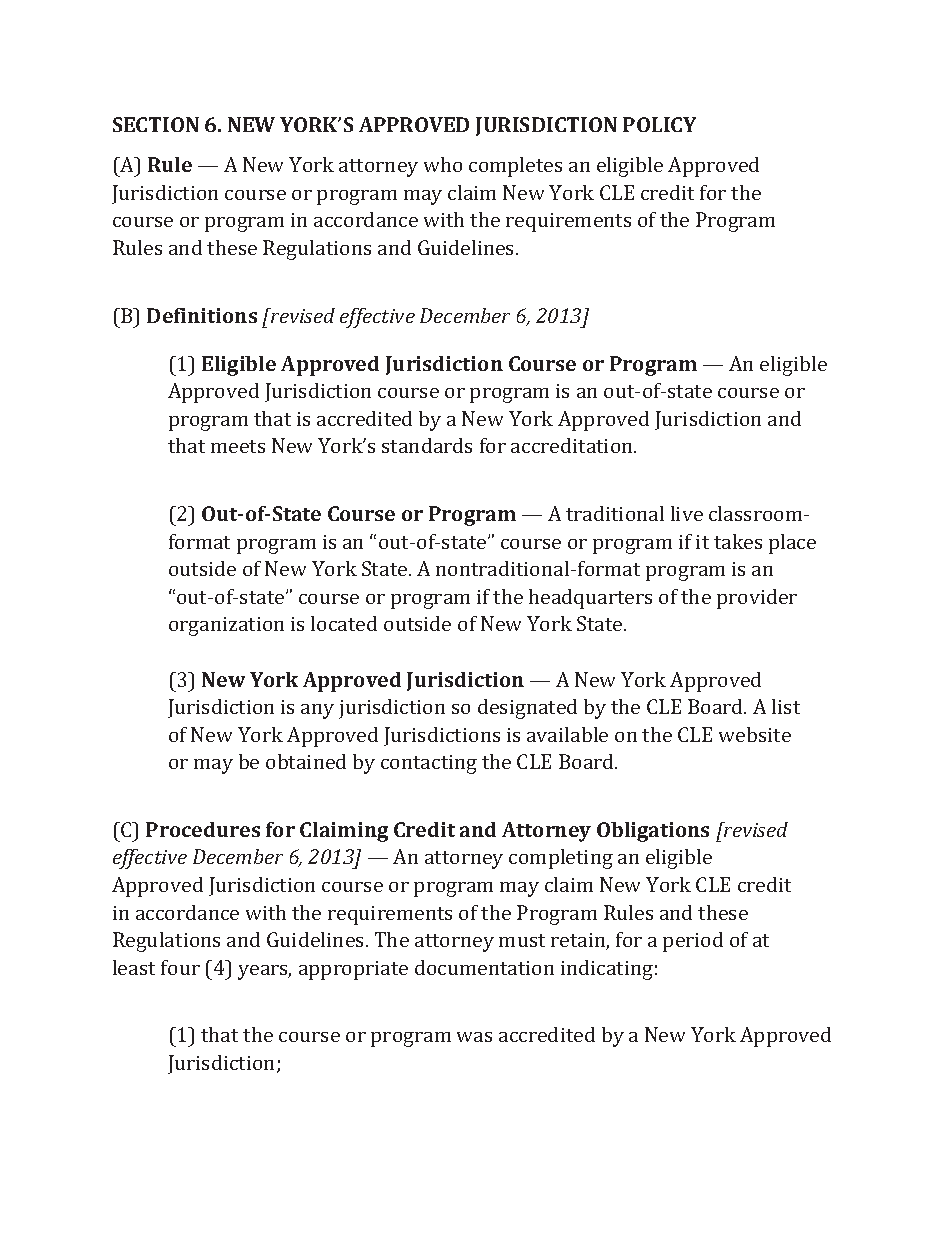 The image size is (952, 1233). Describe the element at coordinates (590, 599) in the screenshot. I see `headquarters` at that location.
